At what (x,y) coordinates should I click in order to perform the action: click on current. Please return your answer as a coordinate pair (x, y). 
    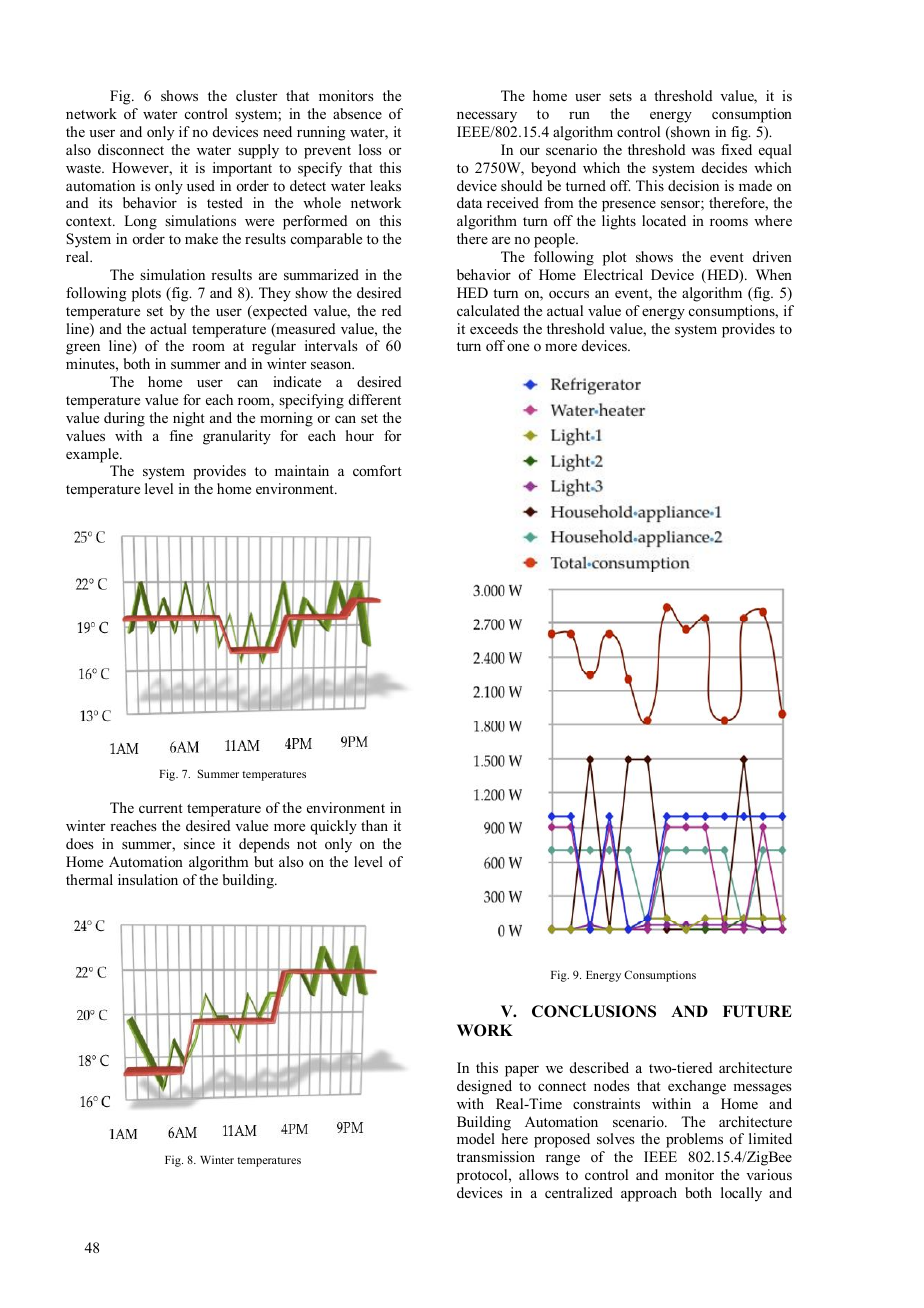
    Looking at the image, I should click on (161, 808).
